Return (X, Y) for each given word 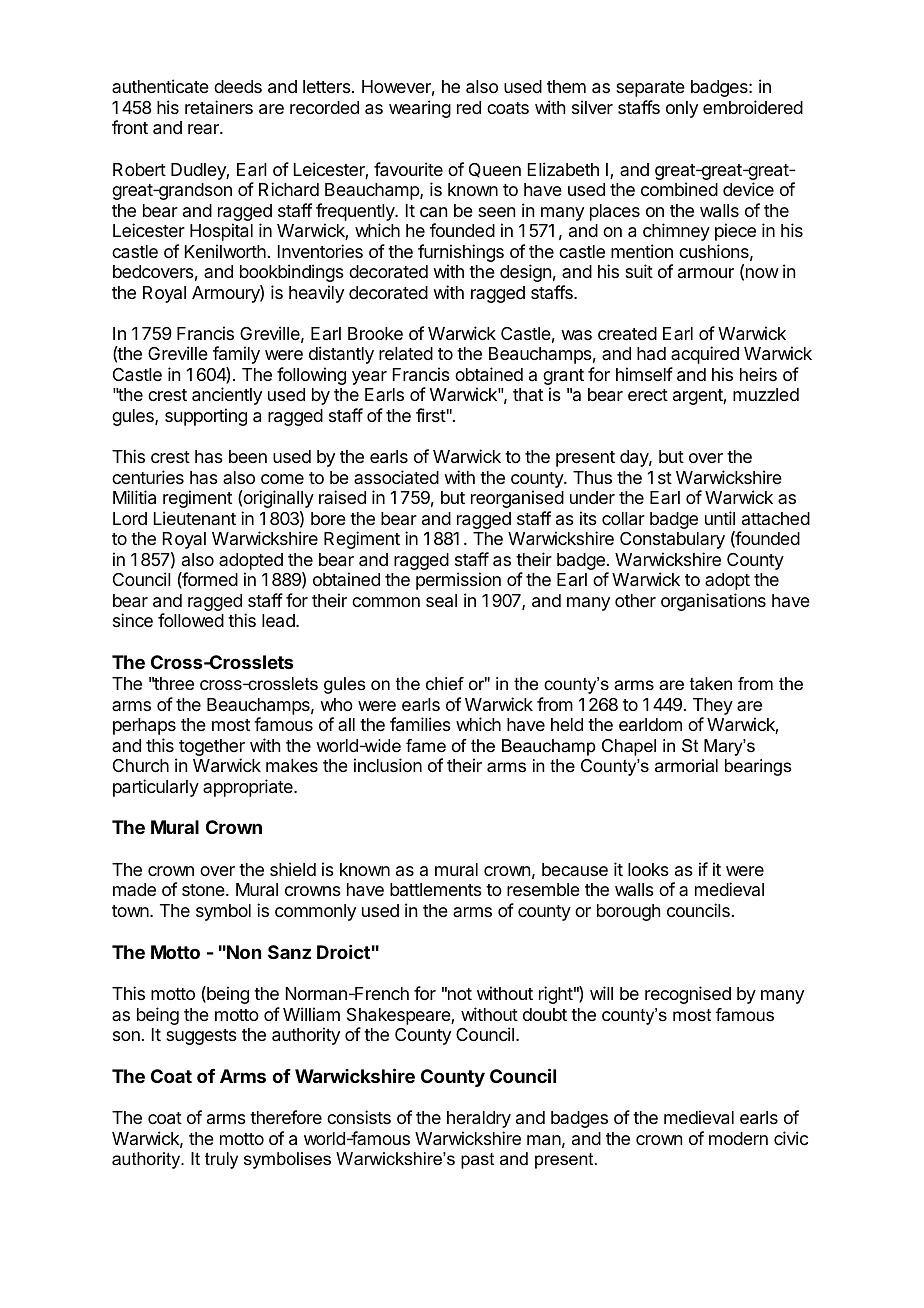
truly (221, 1160)
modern (738, 1138)
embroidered (753, 107)
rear (204, 129)
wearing (420, 109)
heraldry (479, 1119)
